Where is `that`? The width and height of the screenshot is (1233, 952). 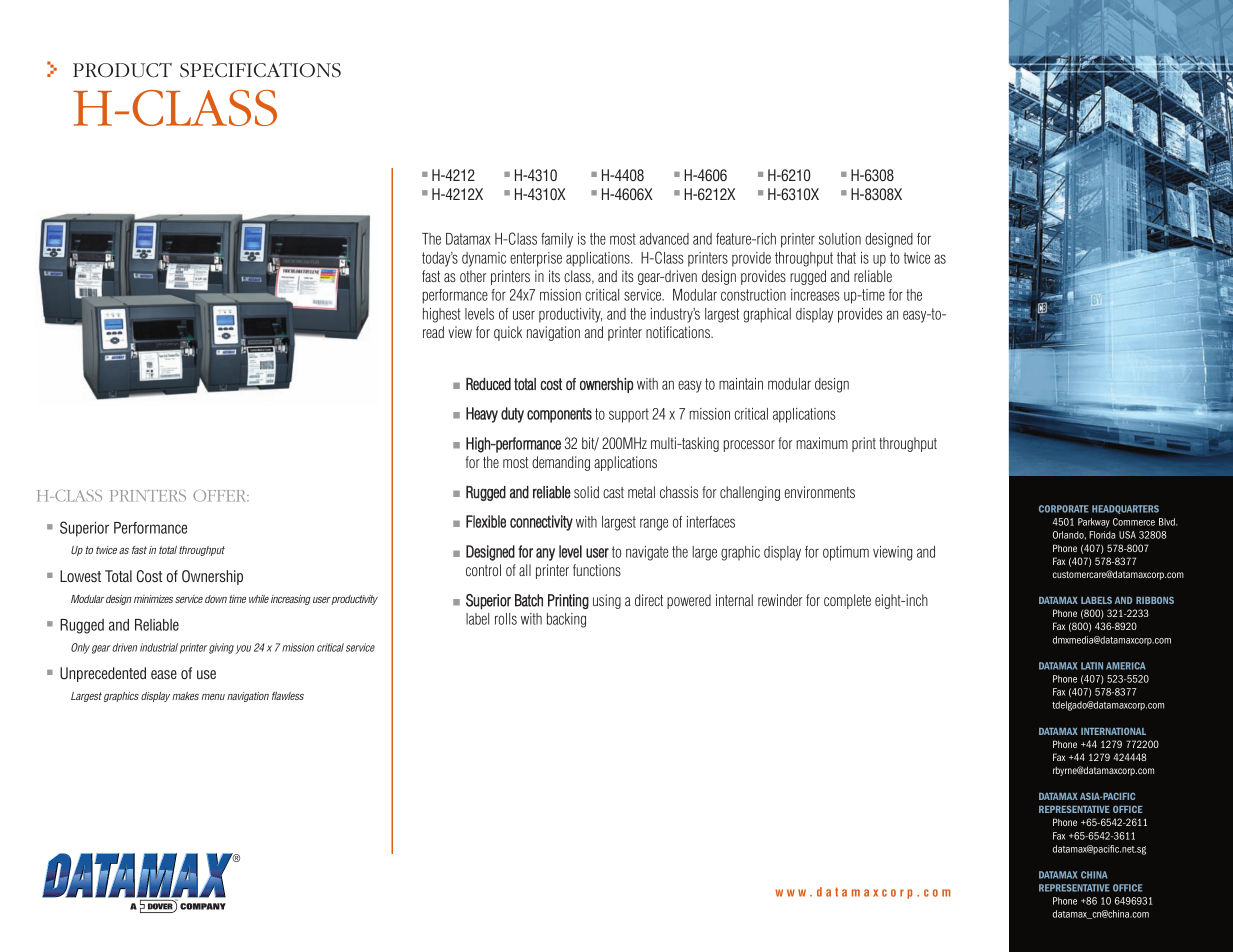 that is located at coordinates (846, 258).
